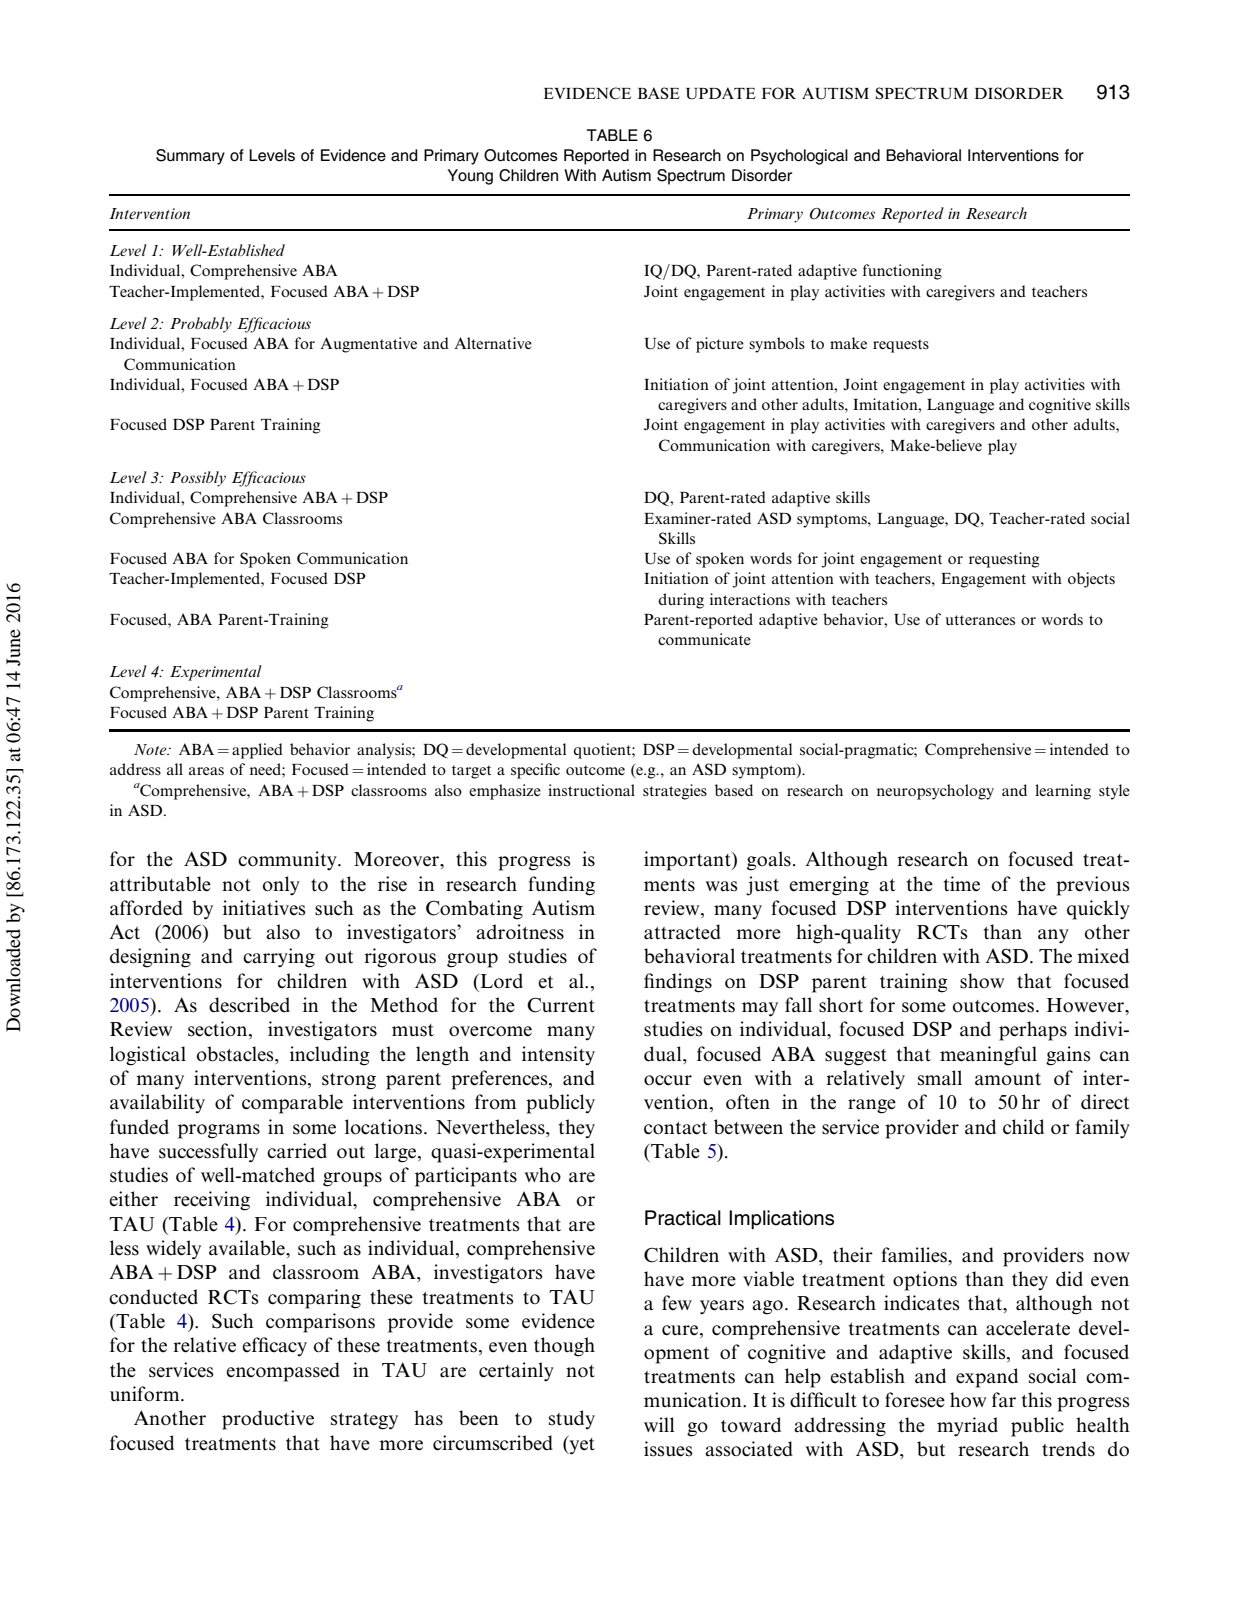  Describe the element at coordinates (257, 751) in the screenshot. I see `applied` at that location.
